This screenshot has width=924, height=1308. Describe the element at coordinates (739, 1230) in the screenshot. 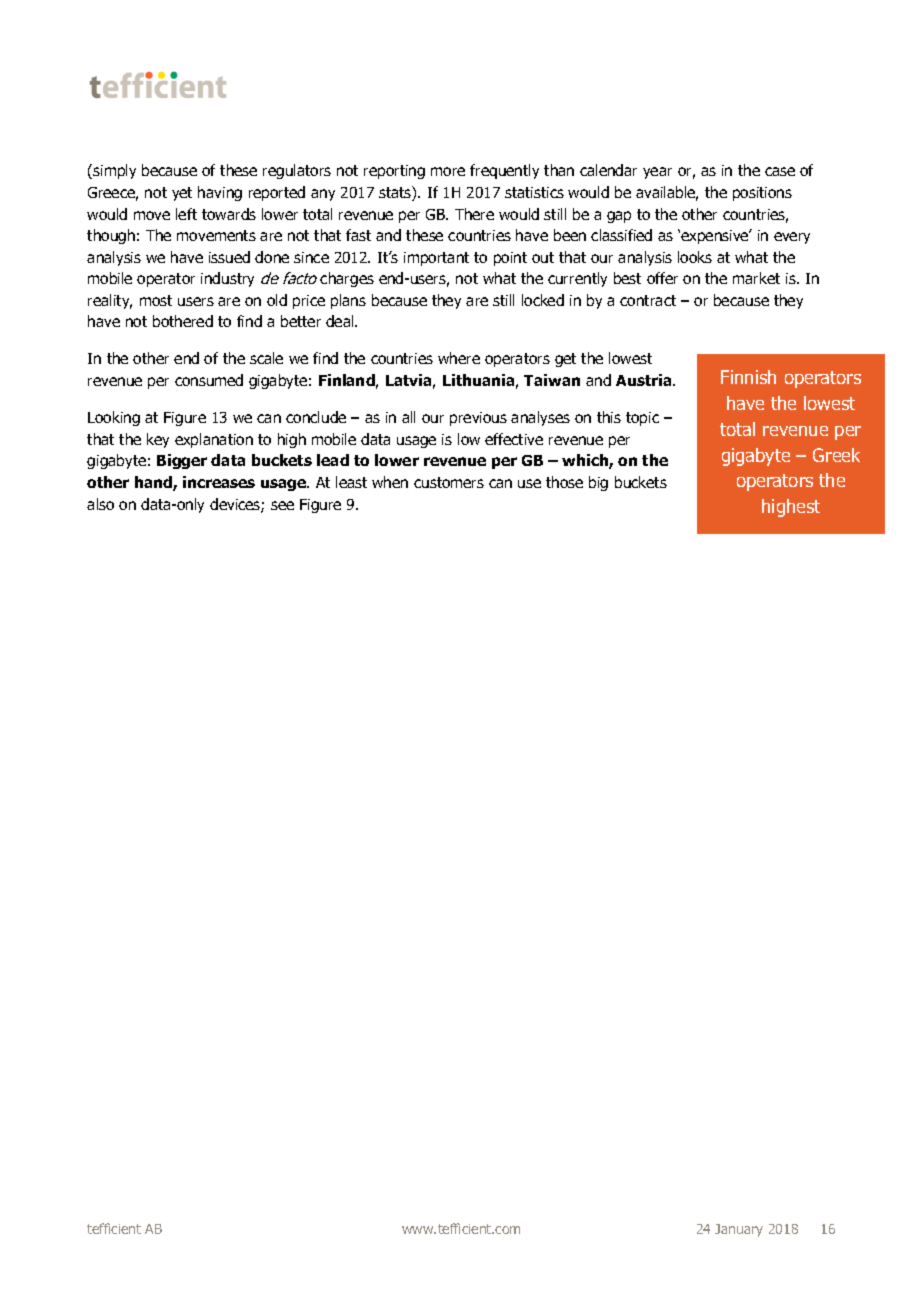

I see `January` at that location.
